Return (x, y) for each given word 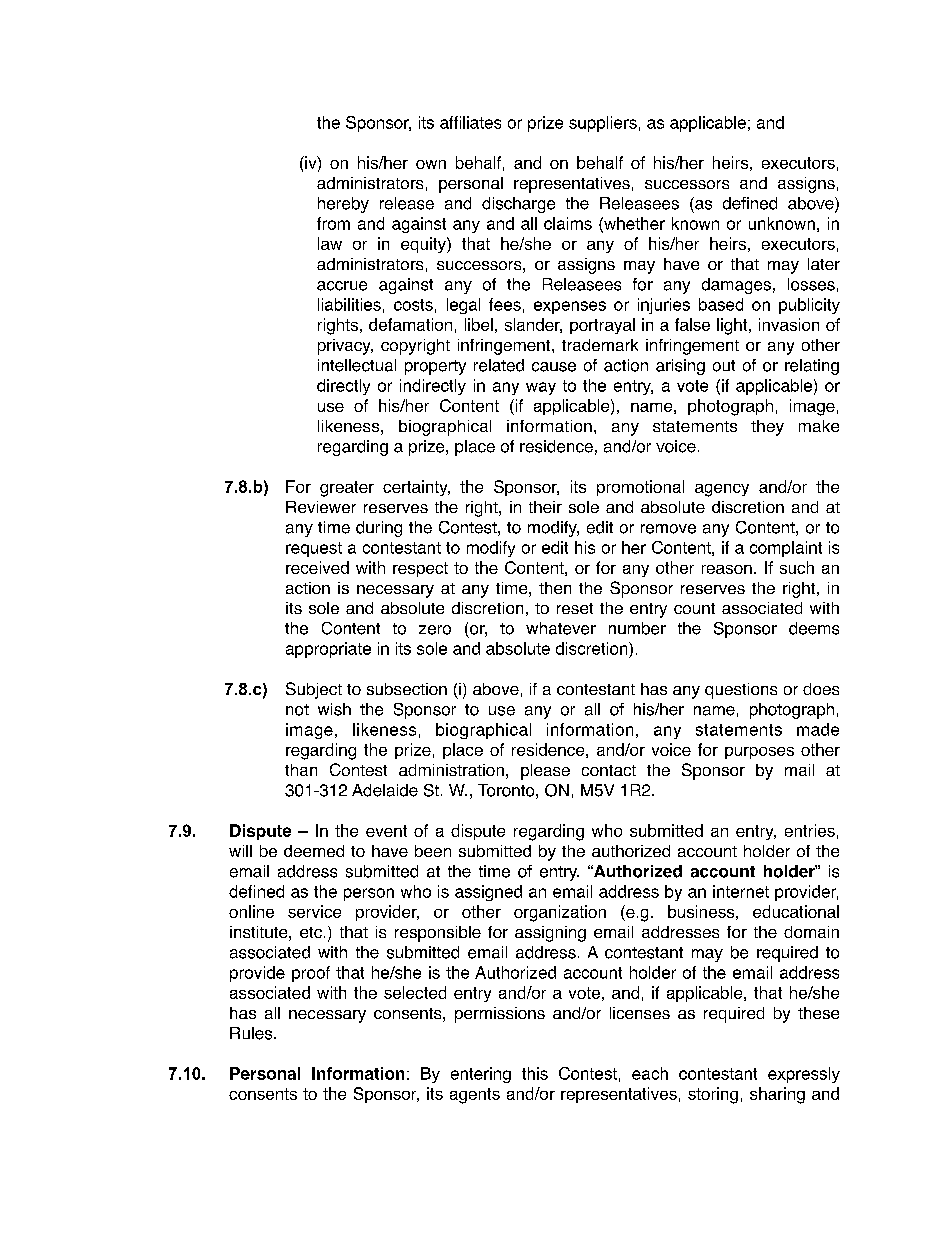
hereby (343, 205)
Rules (252, 1033)
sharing (777, 1095)
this (535, 1073)
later (824, 264)
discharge (518, 205)
